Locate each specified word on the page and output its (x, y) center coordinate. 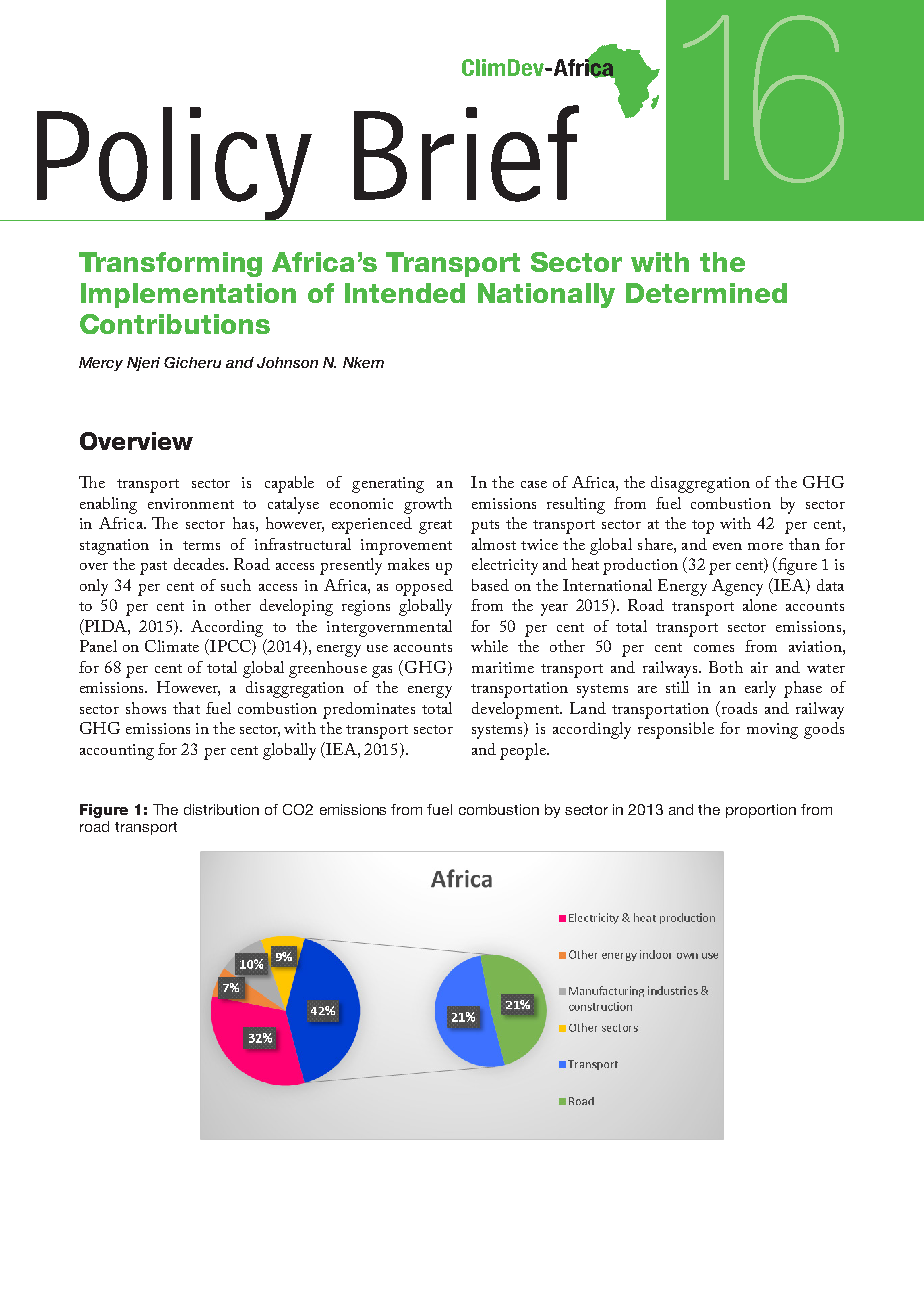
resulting (576, 505)
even (727, 546)
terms (201, 545)
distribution (221, 809)
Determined (706, 293)
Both (726, 667)
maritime (503, 667)
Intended (405, 293)
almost (494, 544)
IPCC (231, 647)
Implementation (188, 295)
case (534, 484)
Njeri (143, 364)
